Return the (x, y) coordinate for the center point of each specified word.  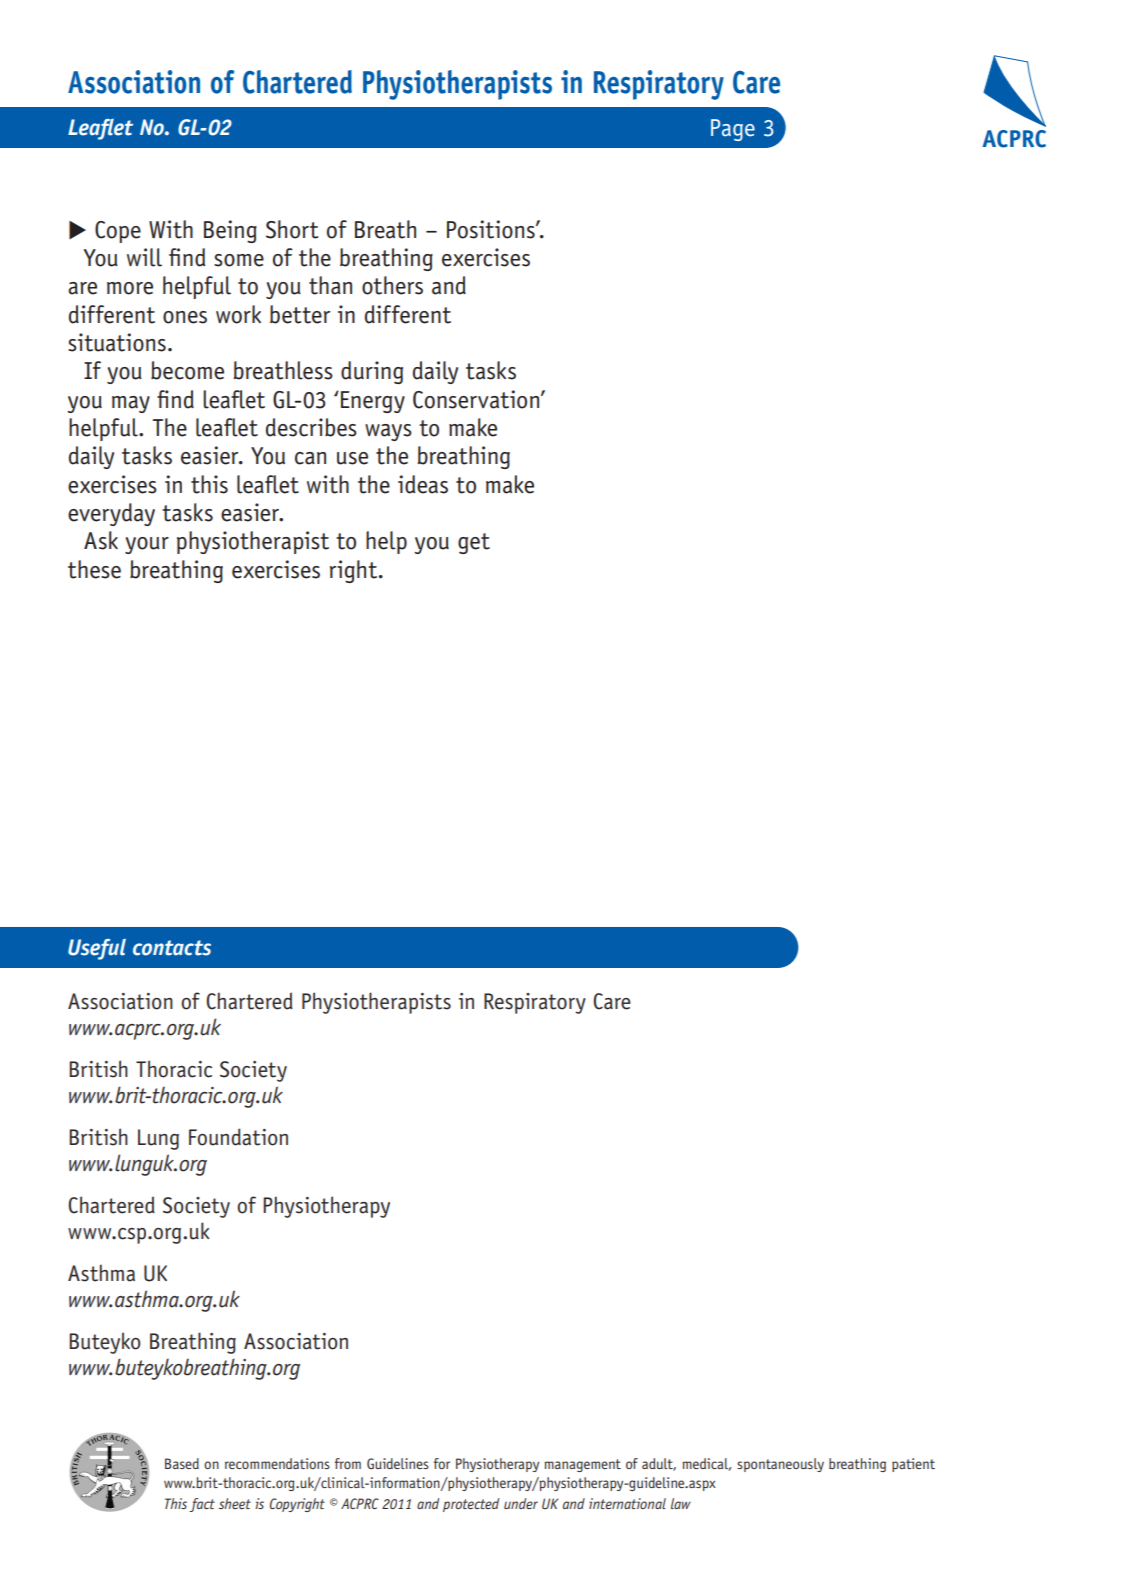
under (521, 1503)
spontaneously (780, 1465)
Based (182, 1463)
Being (230, 231)
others (392, 285)
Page (733, 130)
